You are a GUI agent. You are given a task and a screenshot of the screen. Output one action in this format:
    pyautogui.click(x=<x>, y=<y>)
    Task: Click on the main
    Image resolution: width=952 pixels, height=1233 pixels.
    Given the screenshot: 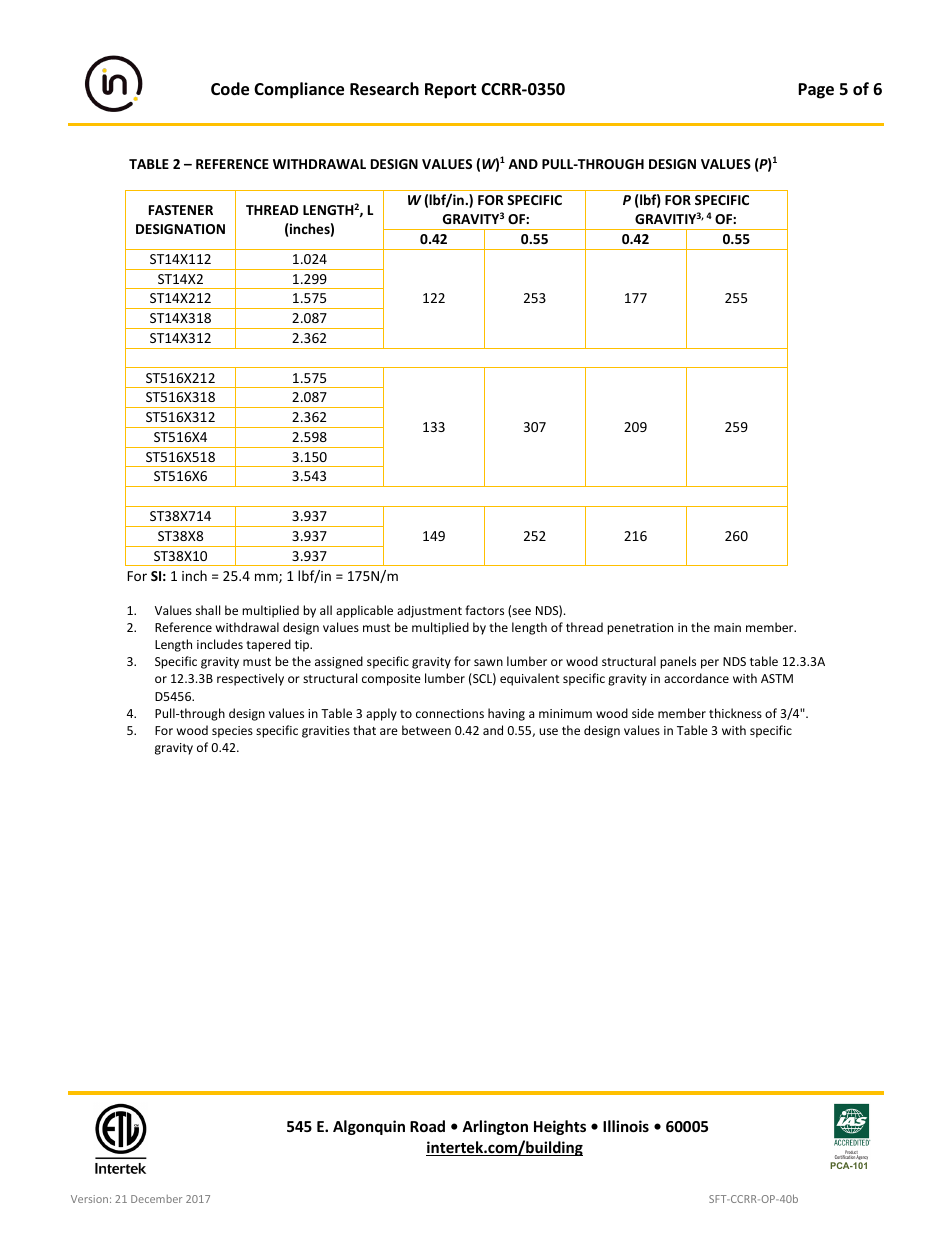 What is the action you would take?
    pyautogui.click(x=727, y=627)
